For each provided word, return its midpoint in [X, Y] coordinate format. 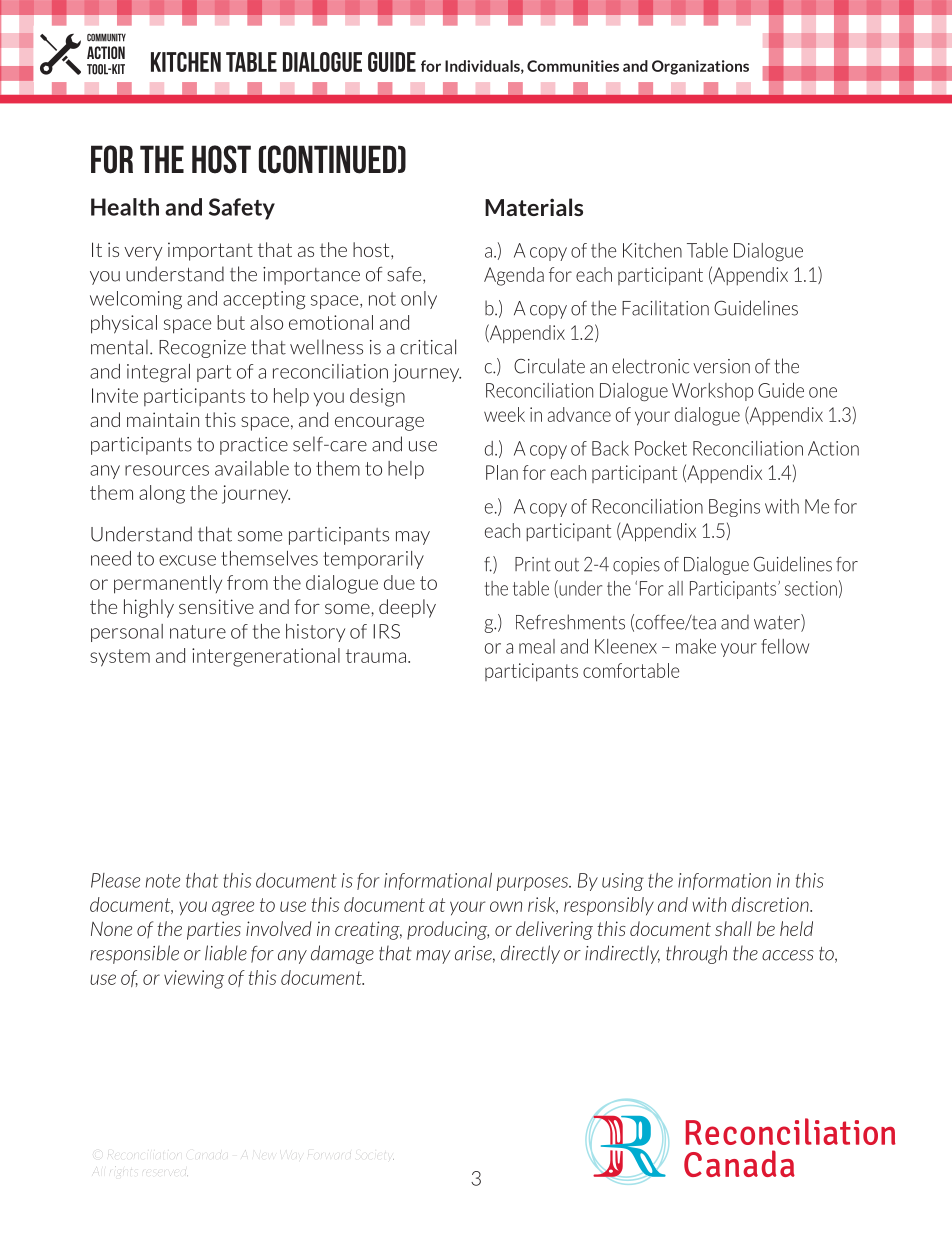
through [696, 954]
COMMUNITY [106, 37]
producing [448, 930]
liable [226, 953]
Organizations [700, 67]
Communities [573, 66]
